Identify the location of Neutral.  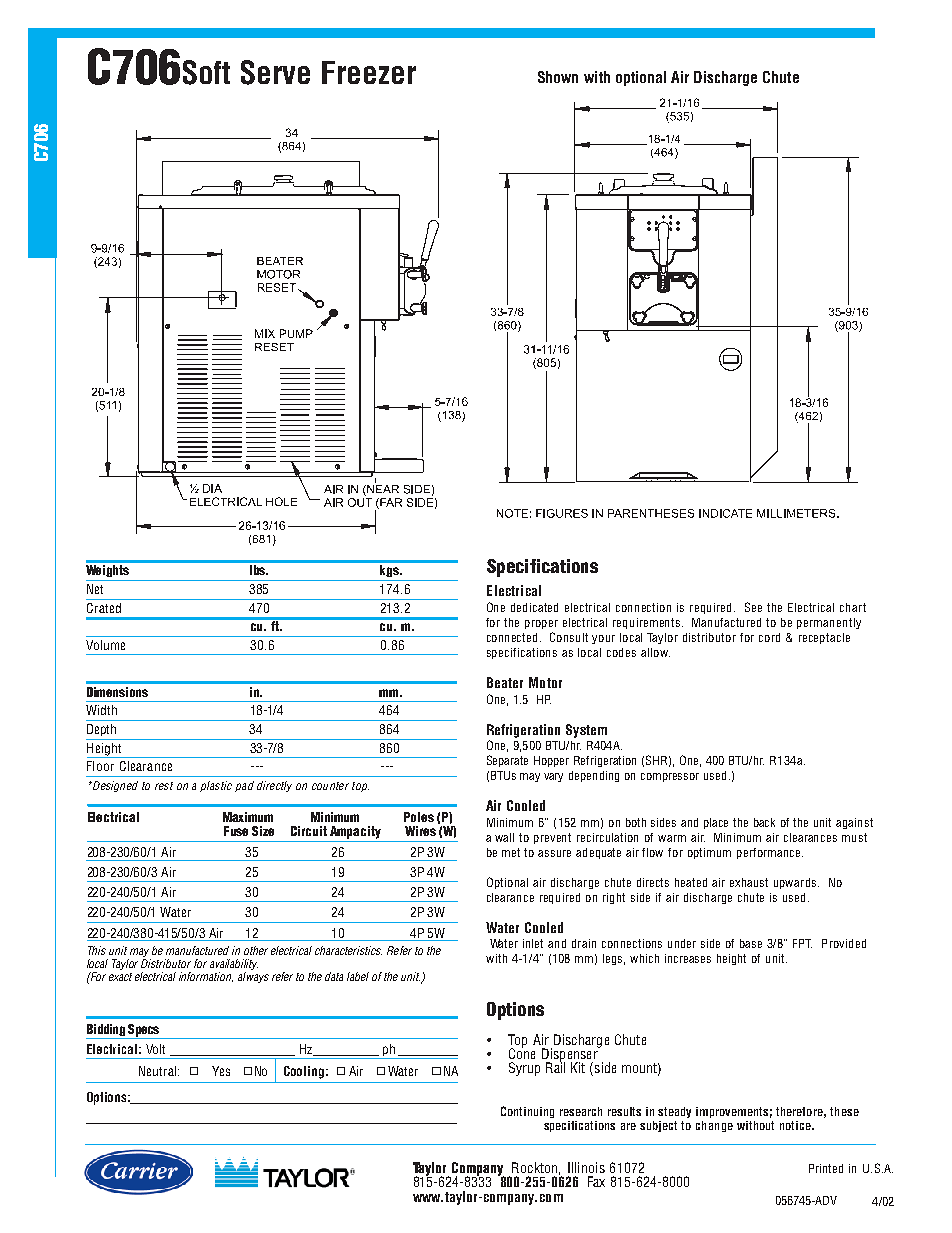
(159, 1071).
